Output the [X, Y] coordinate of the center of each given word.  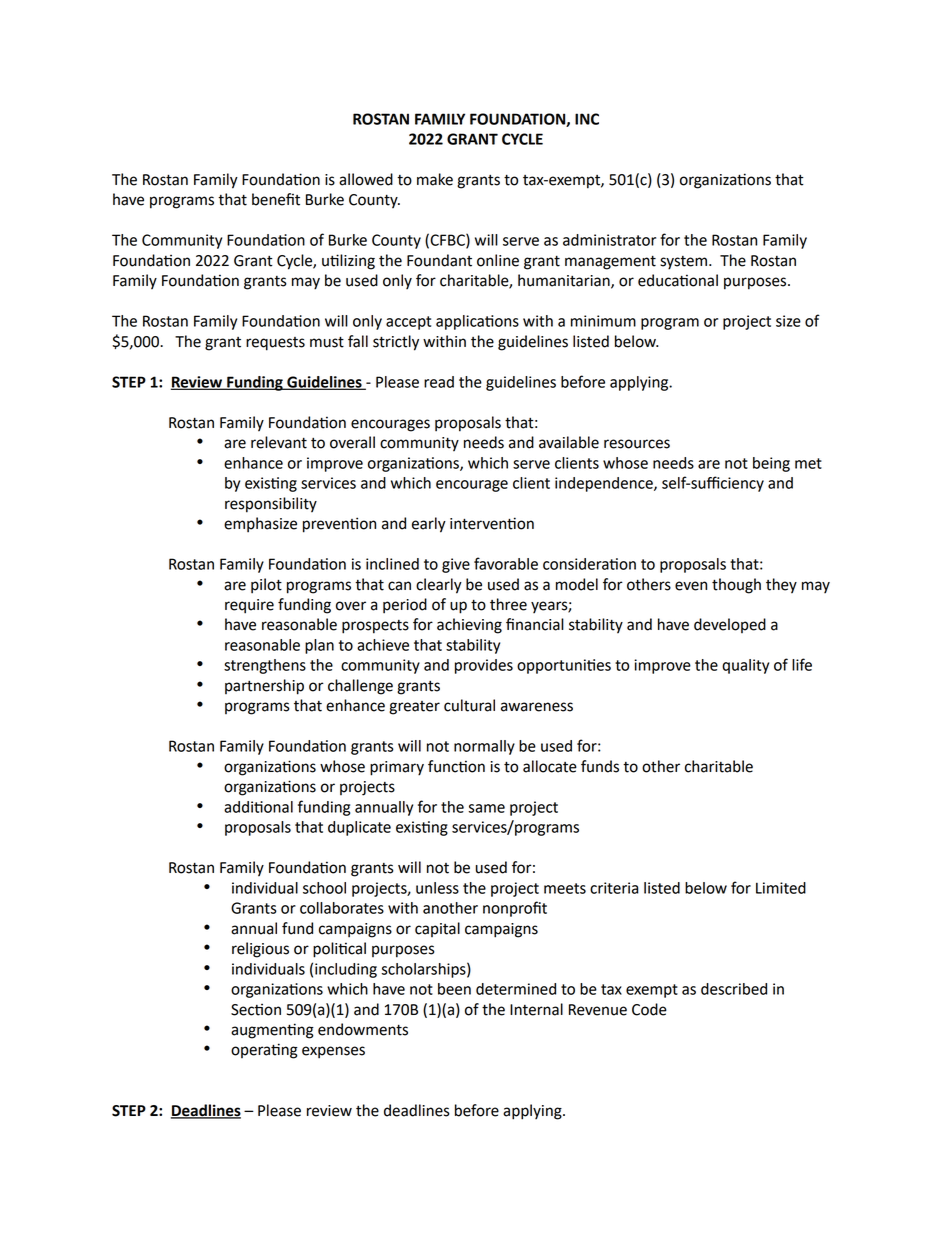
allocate [550, 766]
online [498, 260]
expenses [333, 1052]
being [771, 464]
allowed [366, 179]
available [569, 442]
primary [397, 768]
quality [745, 666]
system [685, 263]
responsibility [271, 505]
